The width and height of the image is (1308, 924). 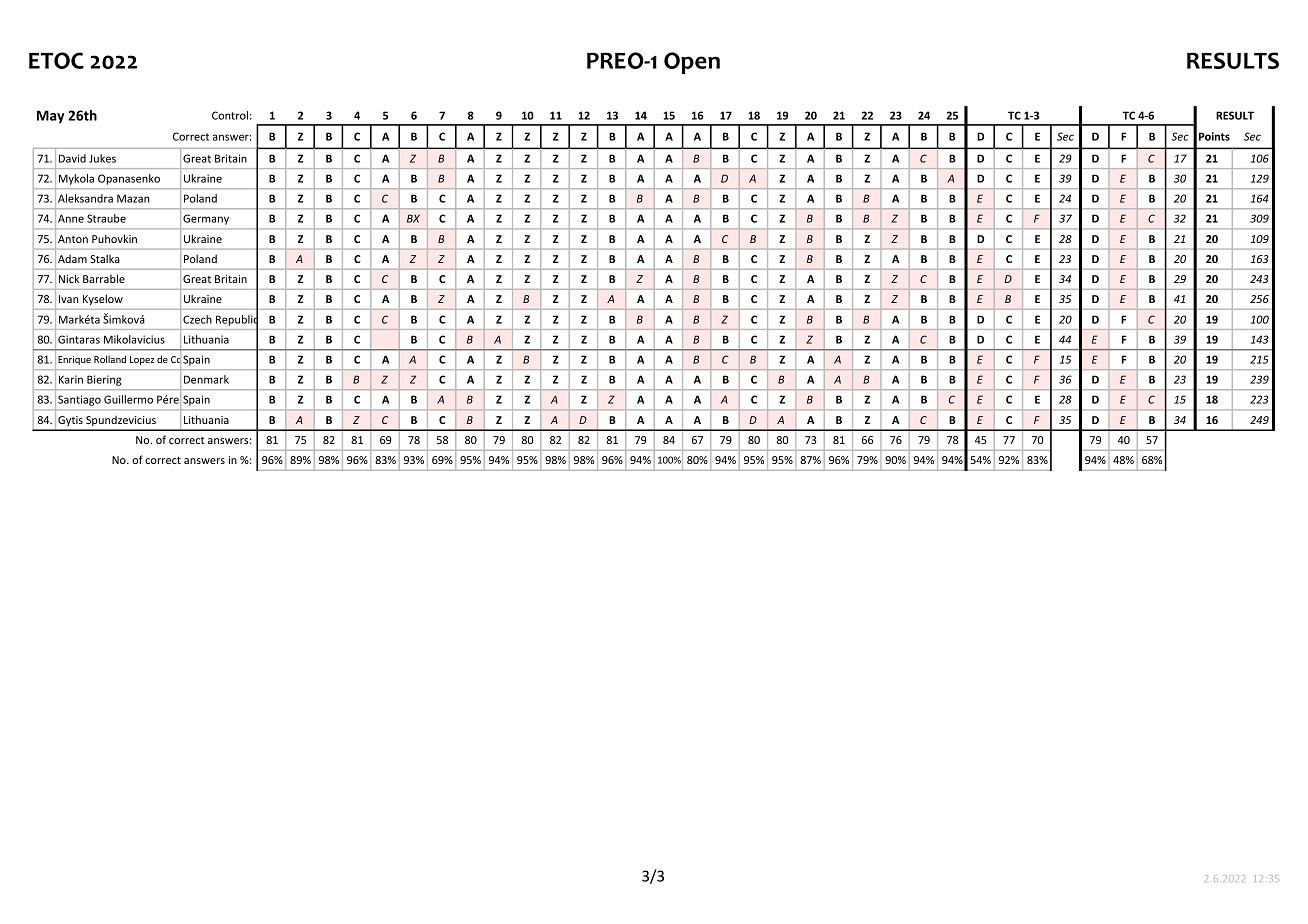 What do you see at coordinates (128, 399) in the image?
I see `Guillermo` at bounding box center [128, 399].
